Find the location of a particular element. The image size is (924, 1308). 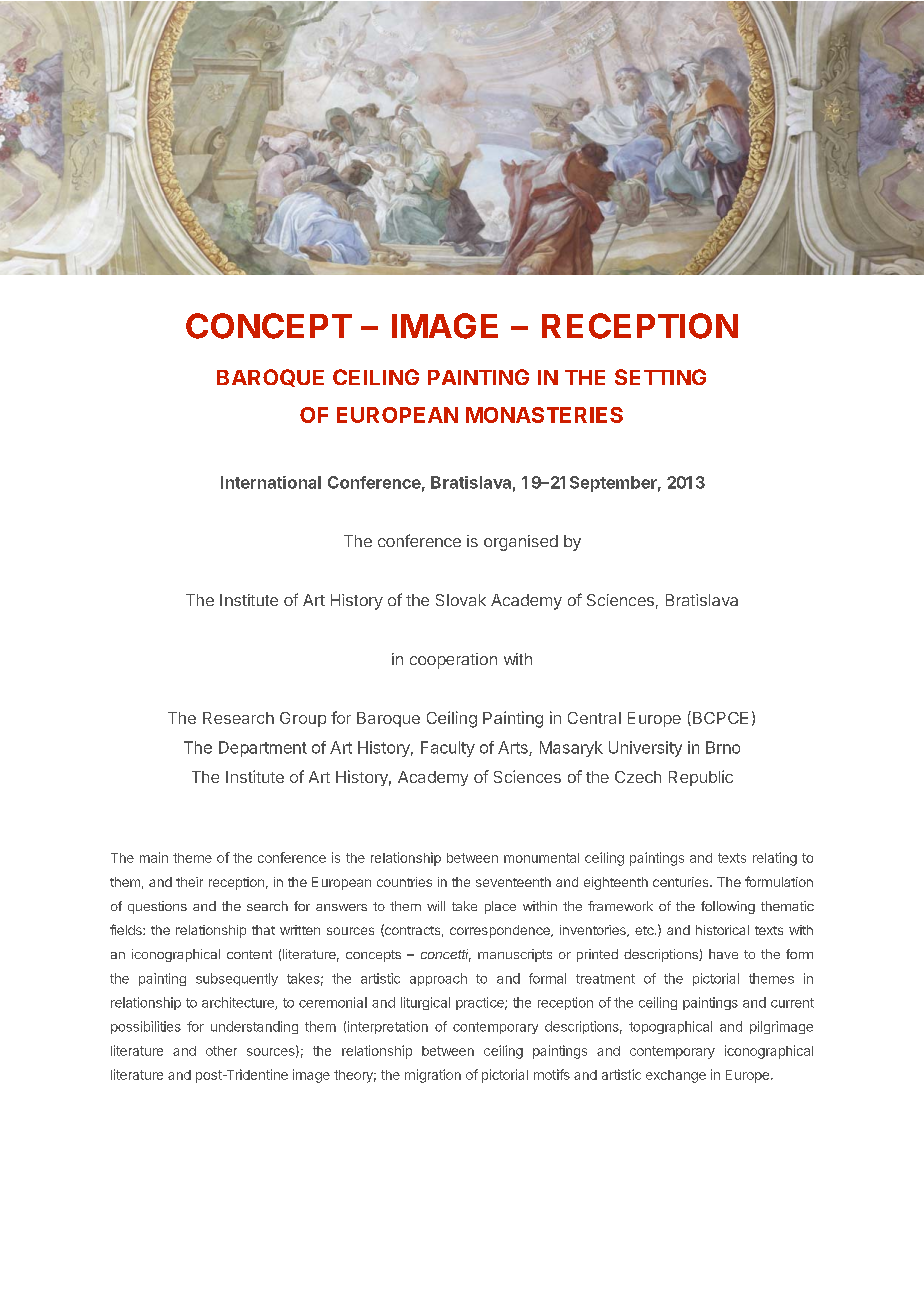

migration is located at coordinates (433, 1076).
